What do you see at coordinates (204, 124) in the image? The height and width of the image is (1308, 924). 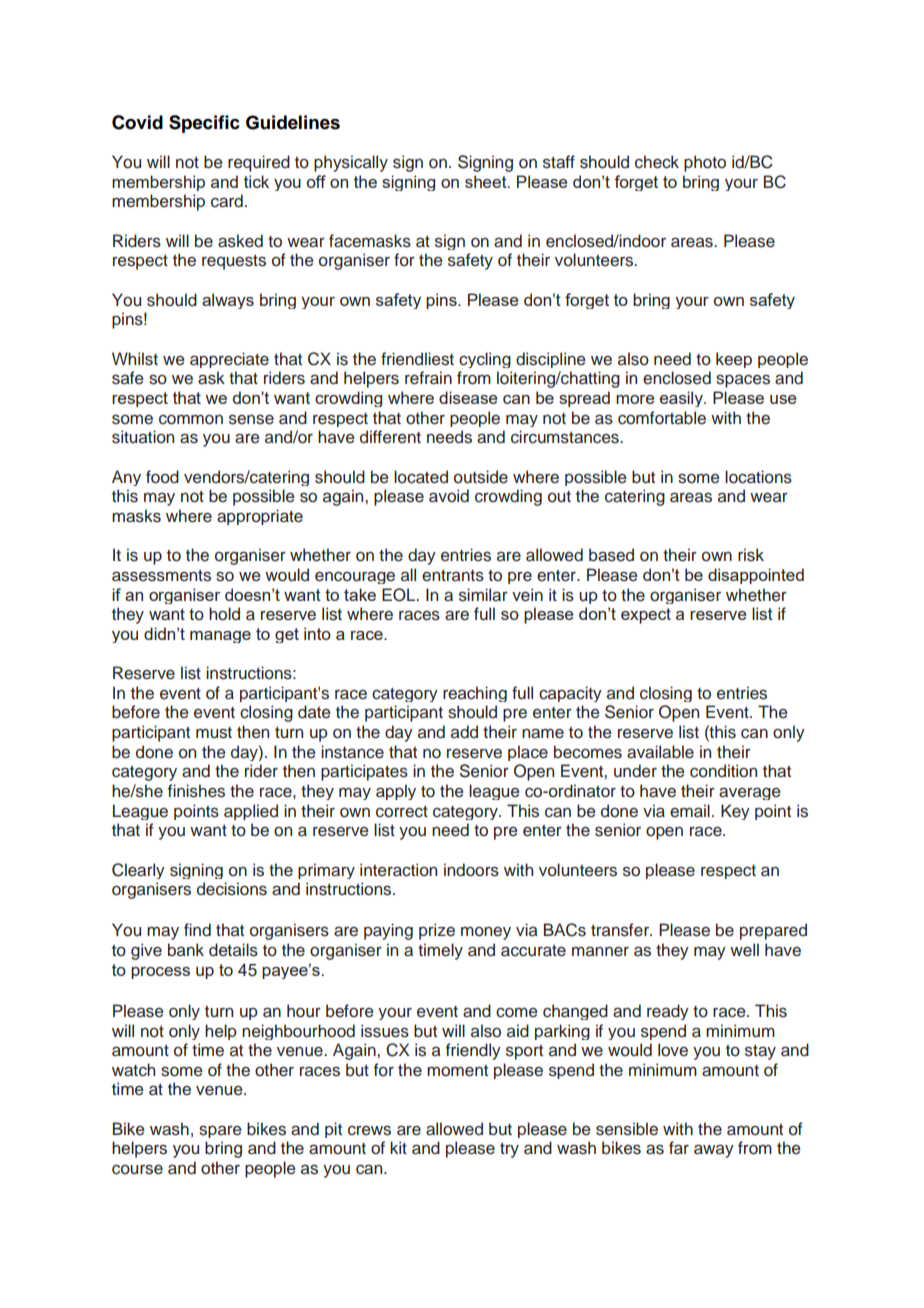 I see `Specific` at bounding box center [204, 124].
